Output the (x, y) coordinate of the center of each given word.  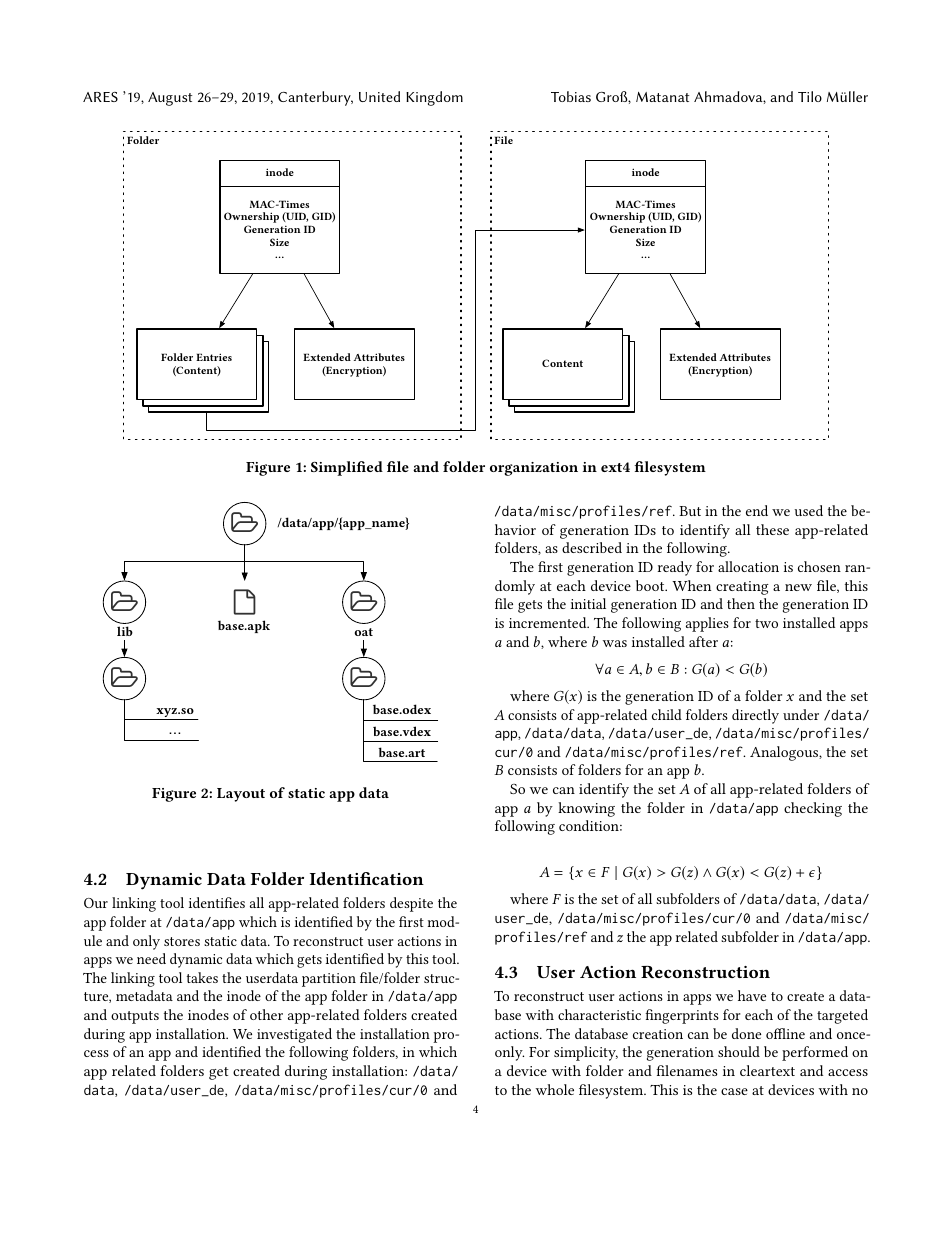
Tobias (571, 96)
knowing (586, 809)
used (808, 510)
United (379, 96)
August (170, 99)
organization (534, 469)
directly (755, 716)
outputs (135, 1017)
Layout (241, 795)
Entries (214, 357)
